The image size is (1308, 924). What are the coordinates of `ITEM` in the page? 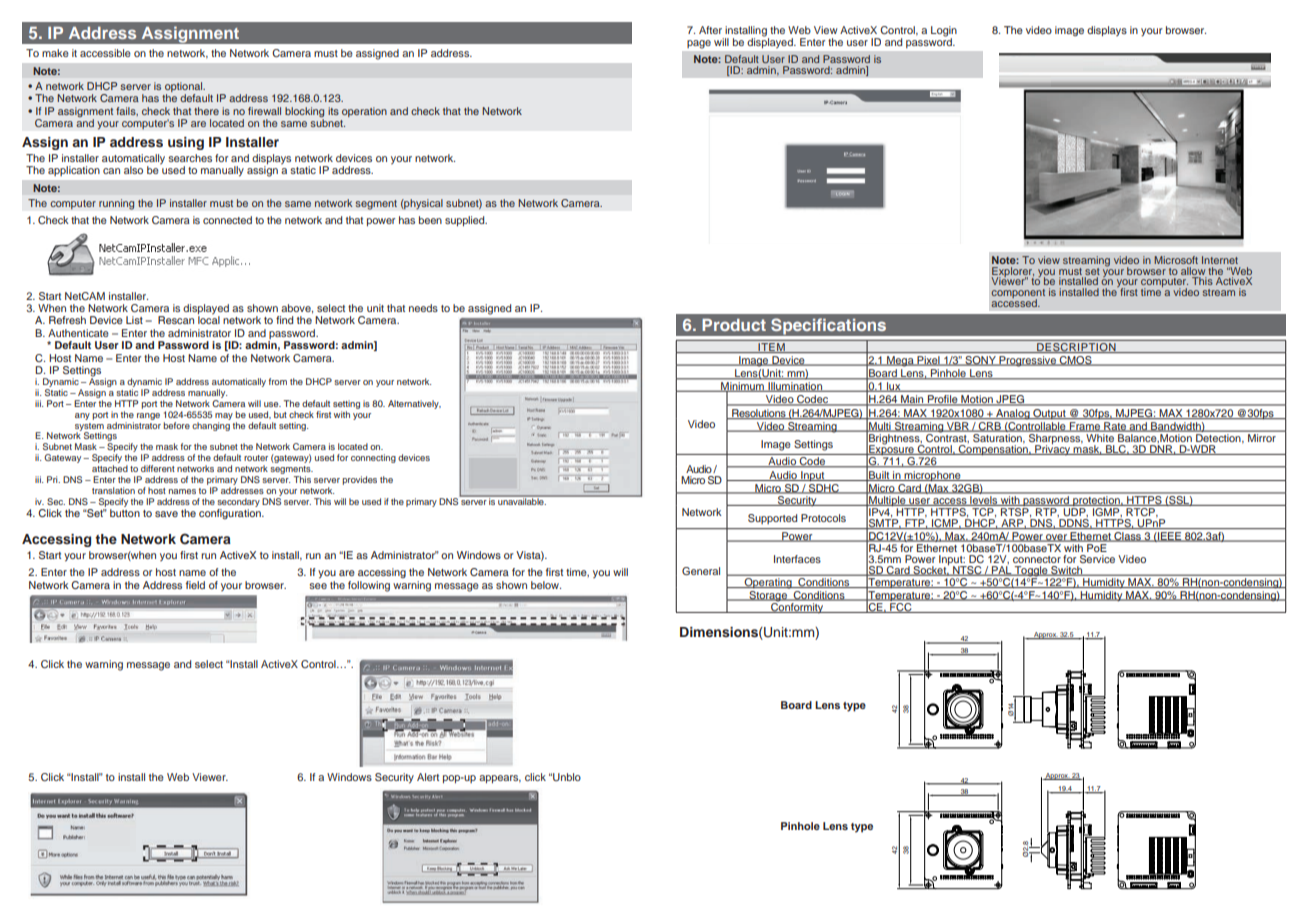 It's located at (771, 348).
